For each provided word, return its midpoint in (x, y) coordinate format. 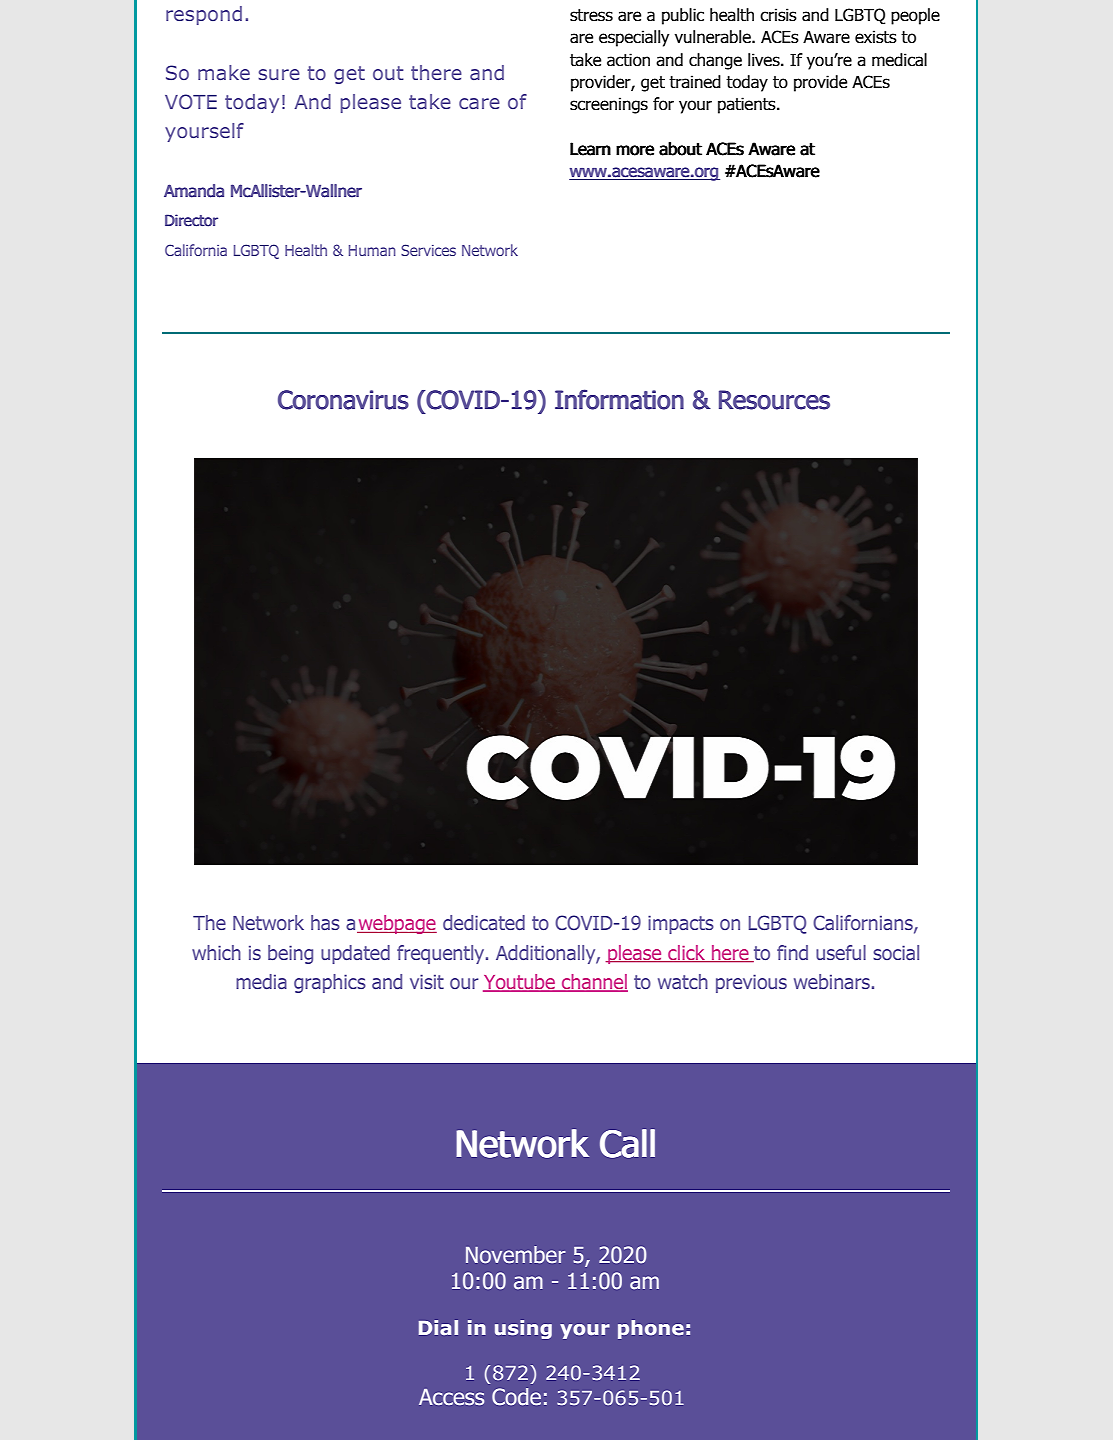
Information (619, 399)
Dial (438, 1327)
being (290, 954)
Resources (774, 400)
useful (841, 952)
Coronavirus (343, 400)
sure (279, 74)
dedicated (484, 922)
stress (591, 15)
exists (876, 37)
